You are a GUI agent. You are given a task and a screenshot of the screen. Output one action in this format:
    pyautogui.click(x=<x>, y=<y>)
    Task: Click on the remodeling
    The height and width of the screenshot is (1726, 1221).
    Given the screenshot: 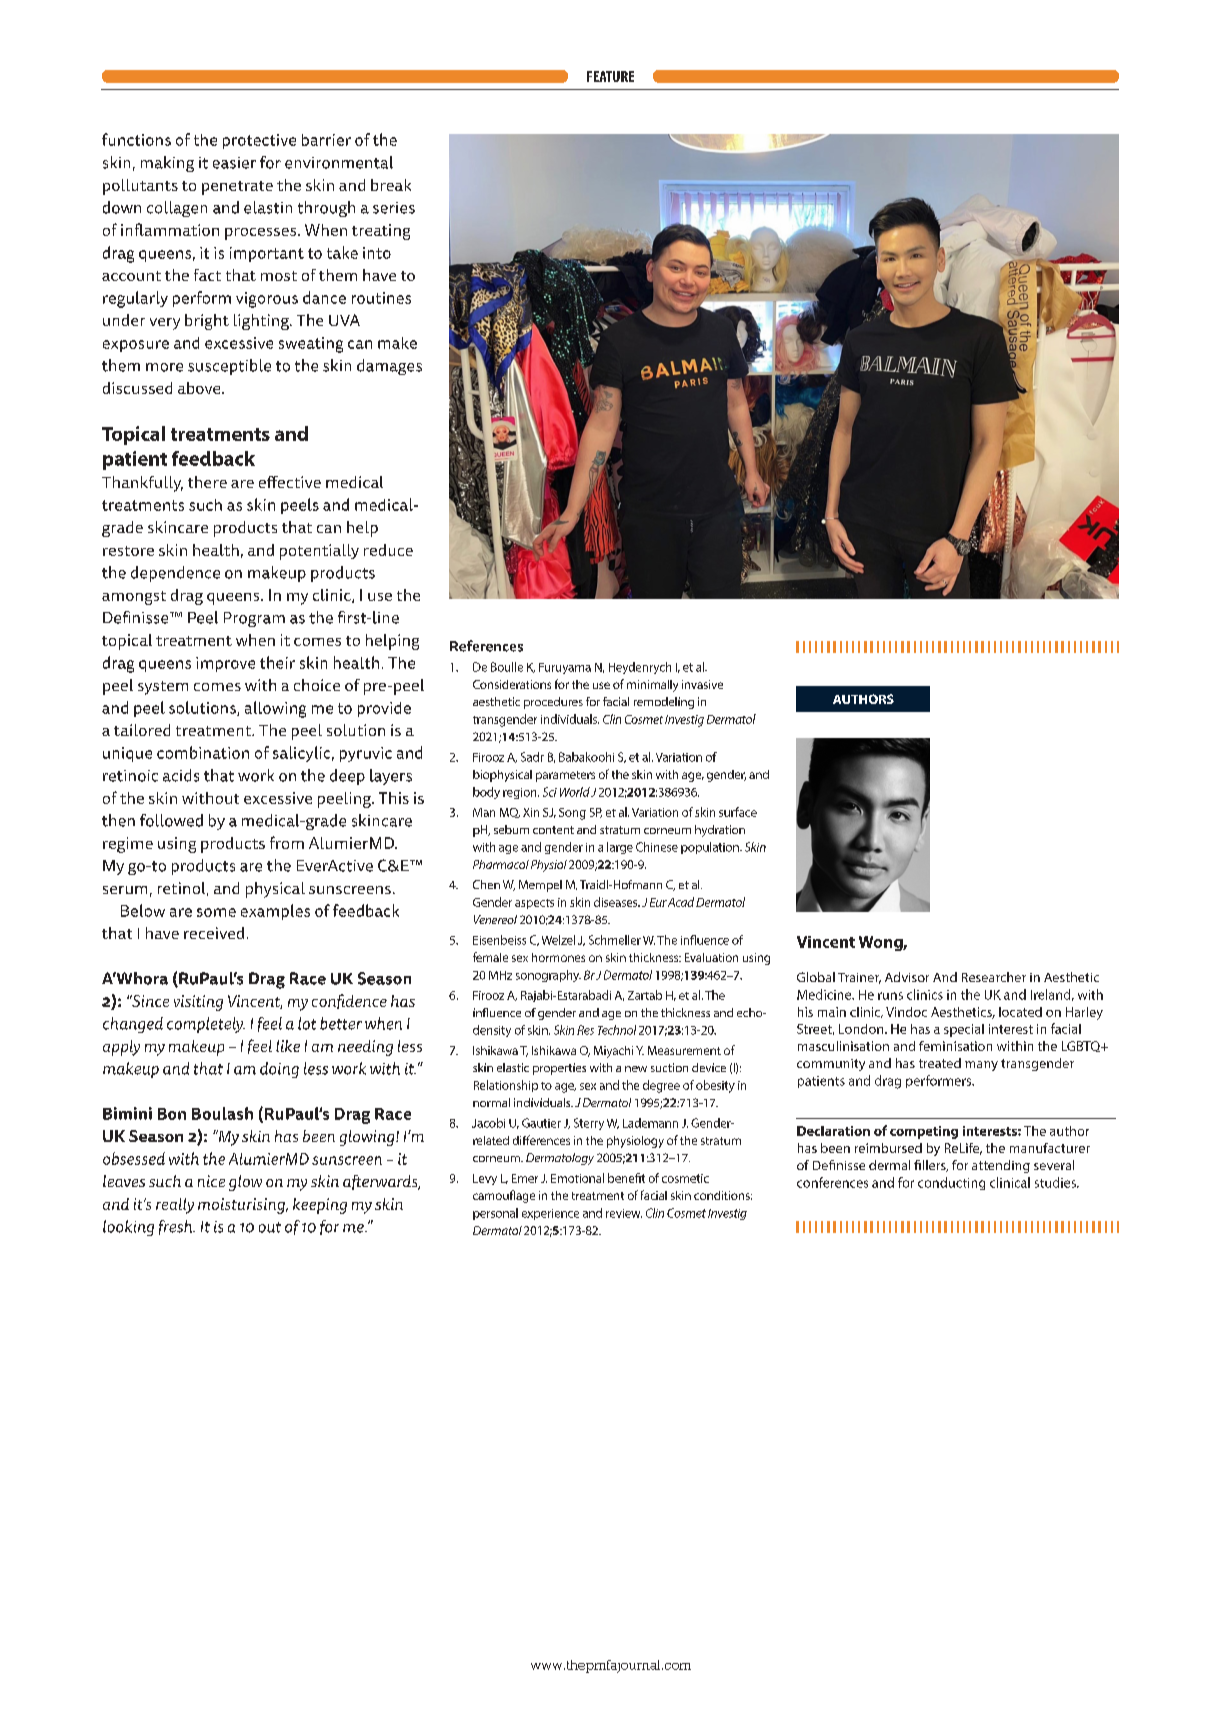 What is the action you would take?
    pyautogui.click(x=664, y=703)
